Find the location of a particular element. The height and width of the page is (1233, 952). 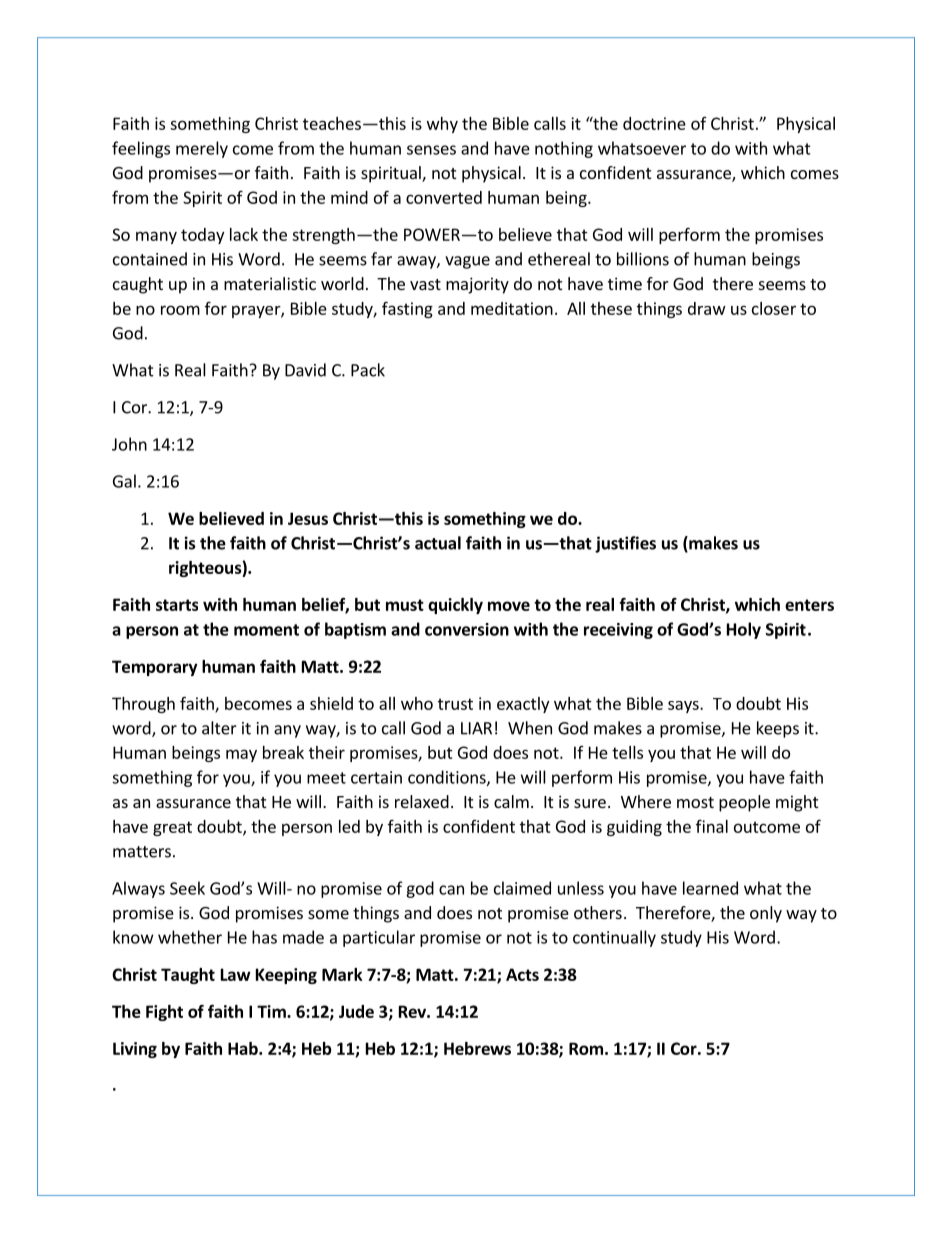

justifies is located at coordinates (625, 544).
